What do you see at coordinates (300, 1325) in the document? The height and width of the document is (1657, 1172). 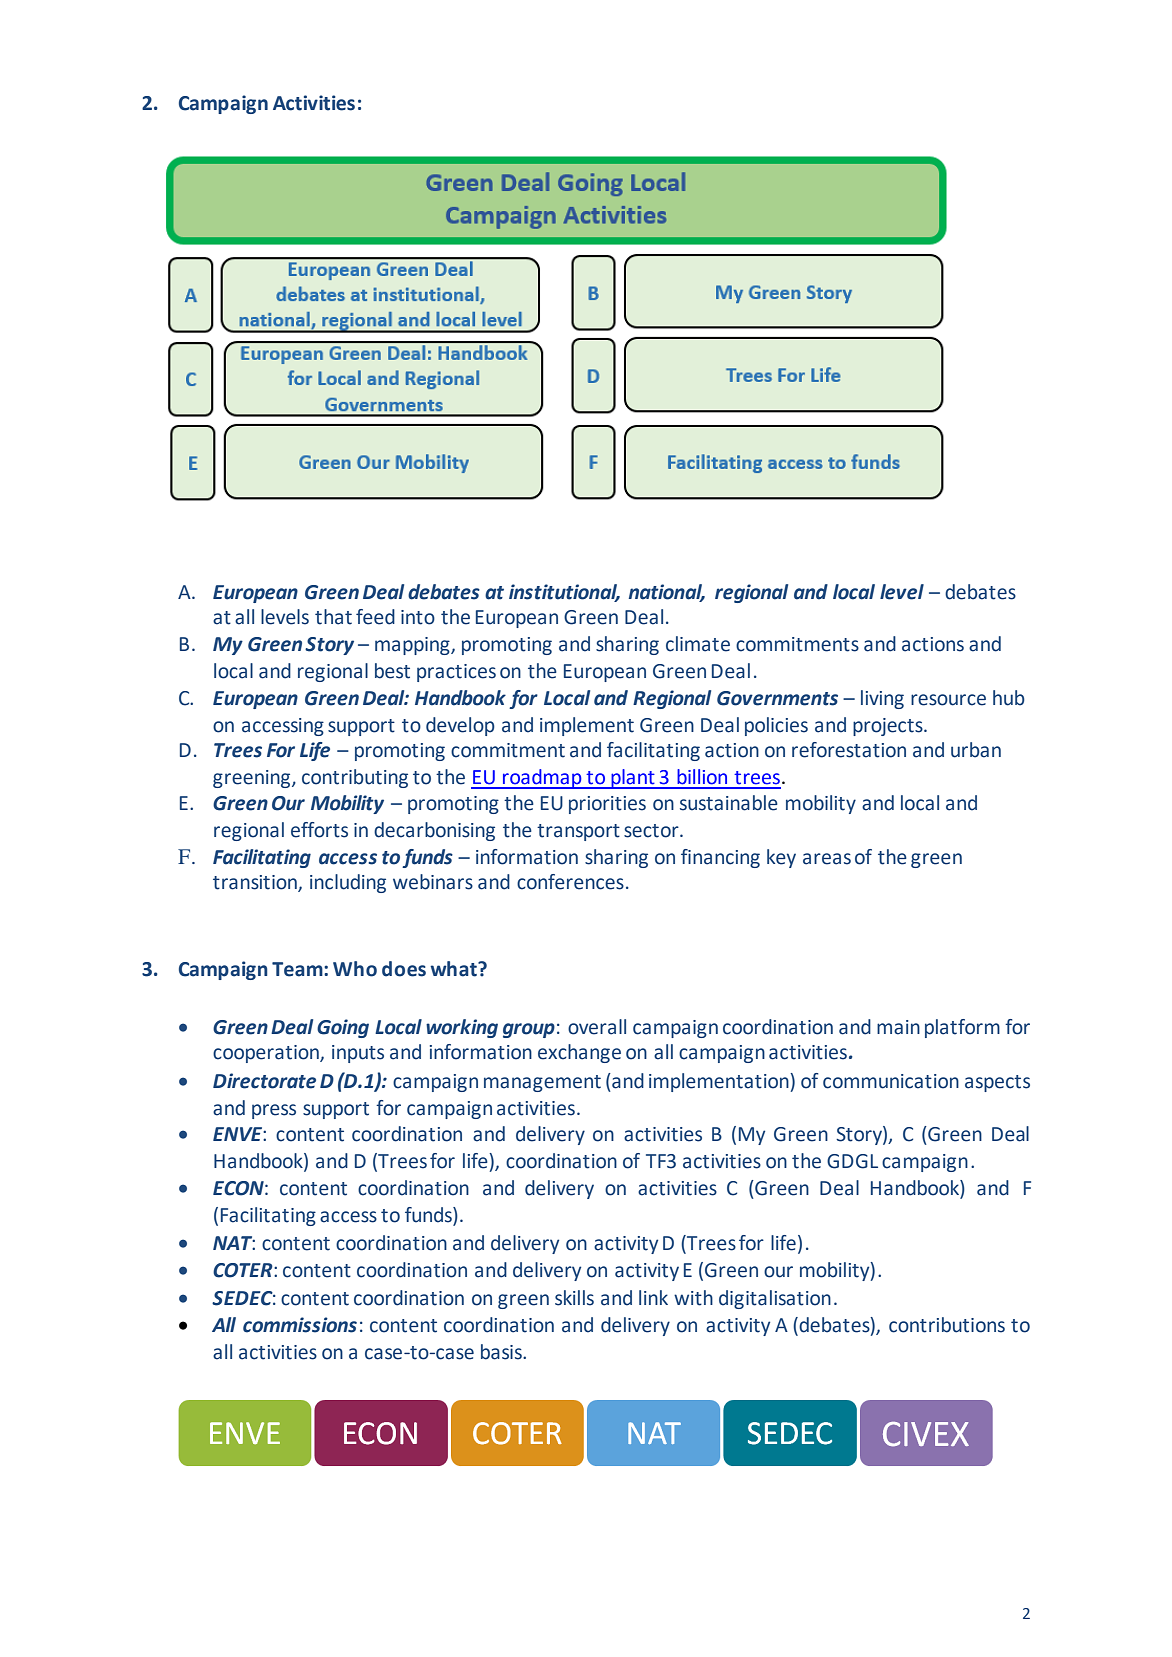 I see `commissions` at bounding box center [300, 1325].
